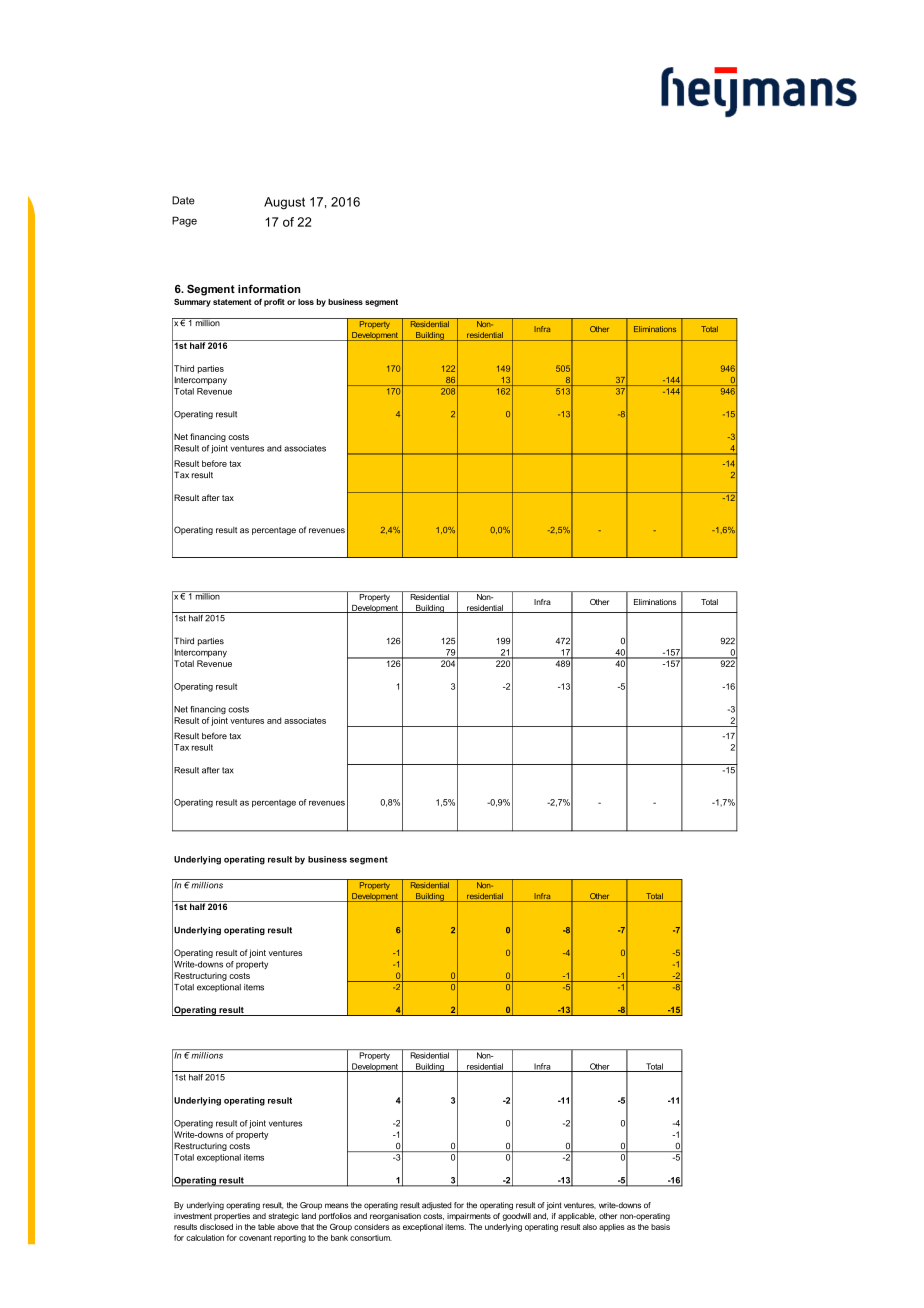 Image resolution: width=924 pixels, height=1308 pixels. Describe the element at coordinates (232, 1217) in the screenshot. I see `properties` at that location.
